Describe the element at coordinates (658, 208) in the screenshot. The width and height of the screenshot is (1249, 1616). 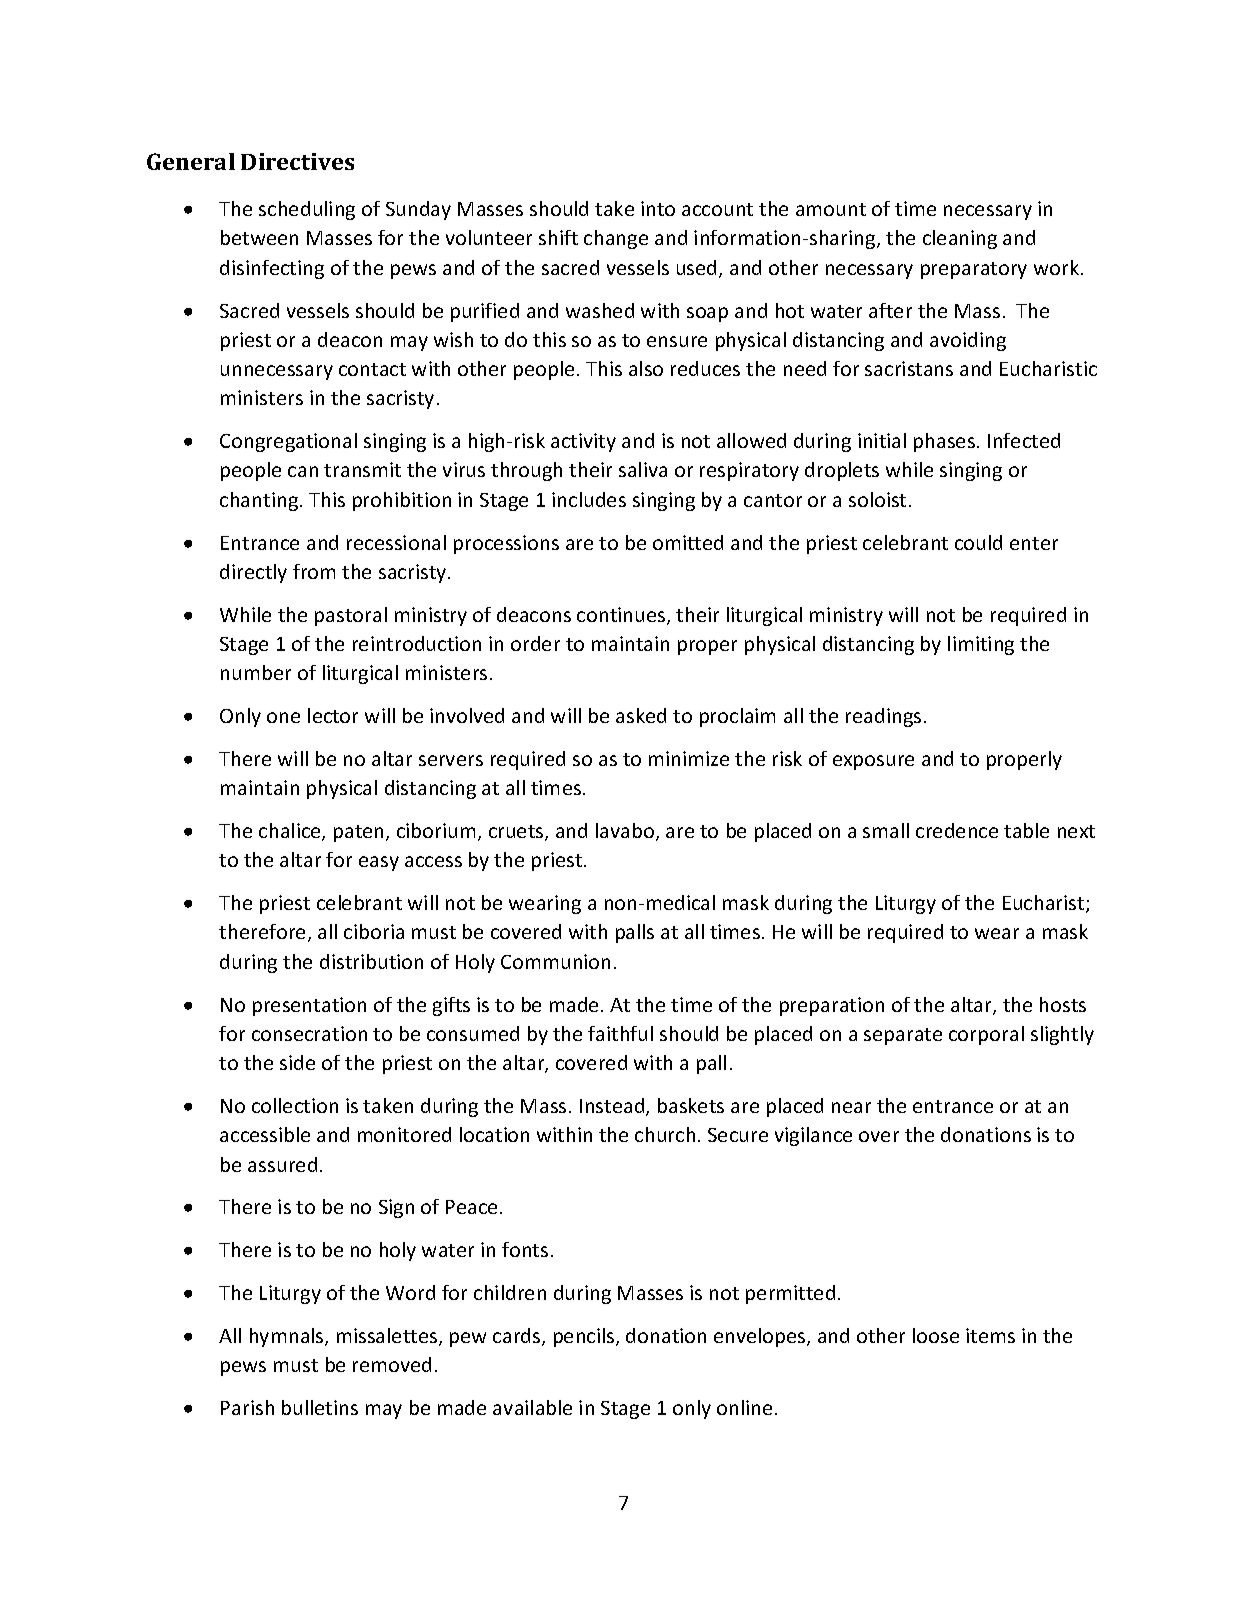
I see `into` at that location.
